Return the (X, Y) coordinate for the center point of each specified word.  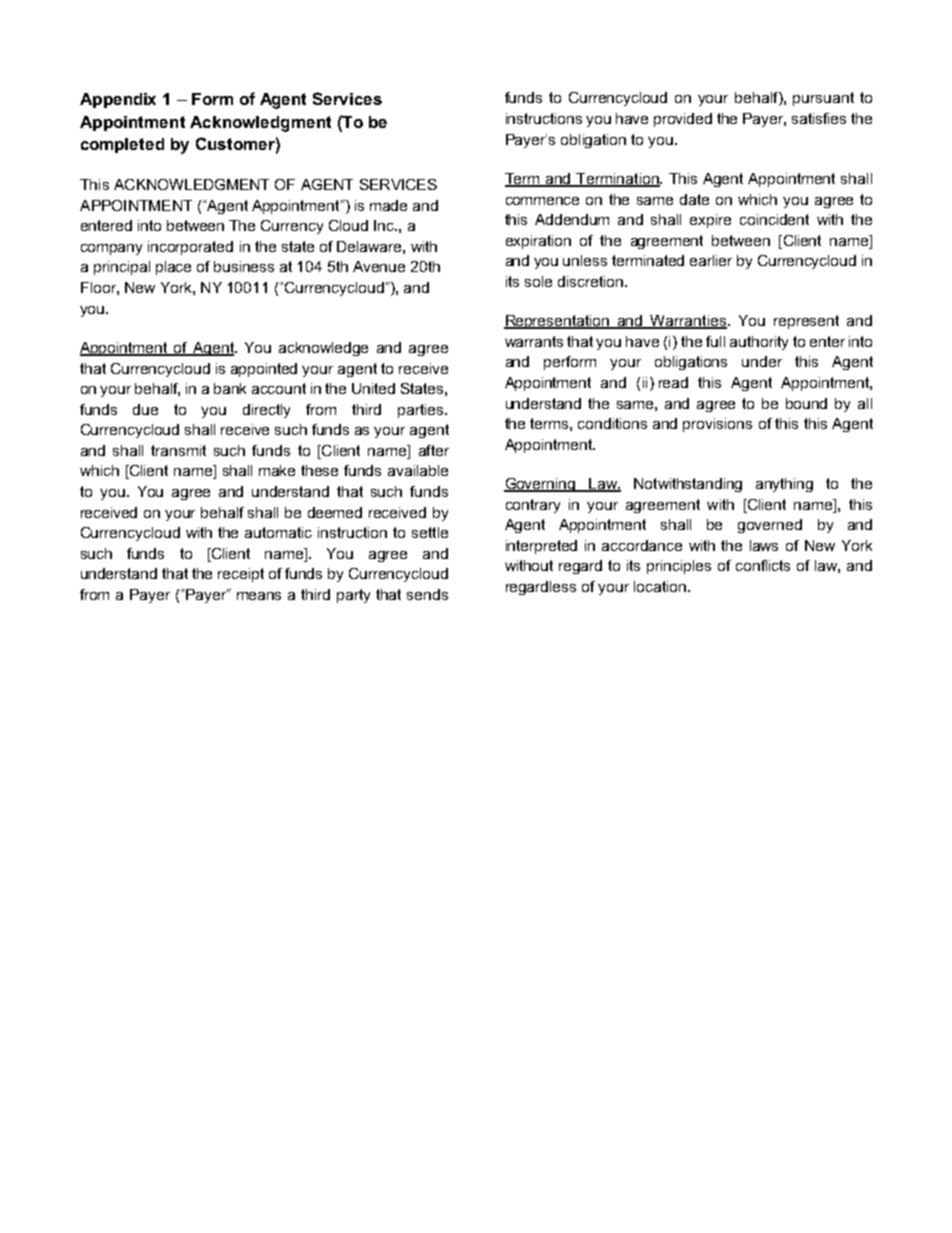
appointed (264, 370)
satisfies (819, 118)
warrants (534, 341)
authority (759, 343)
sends (427, 594)
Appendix (118, 100)
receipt (241, 575)
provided (683, 120)
